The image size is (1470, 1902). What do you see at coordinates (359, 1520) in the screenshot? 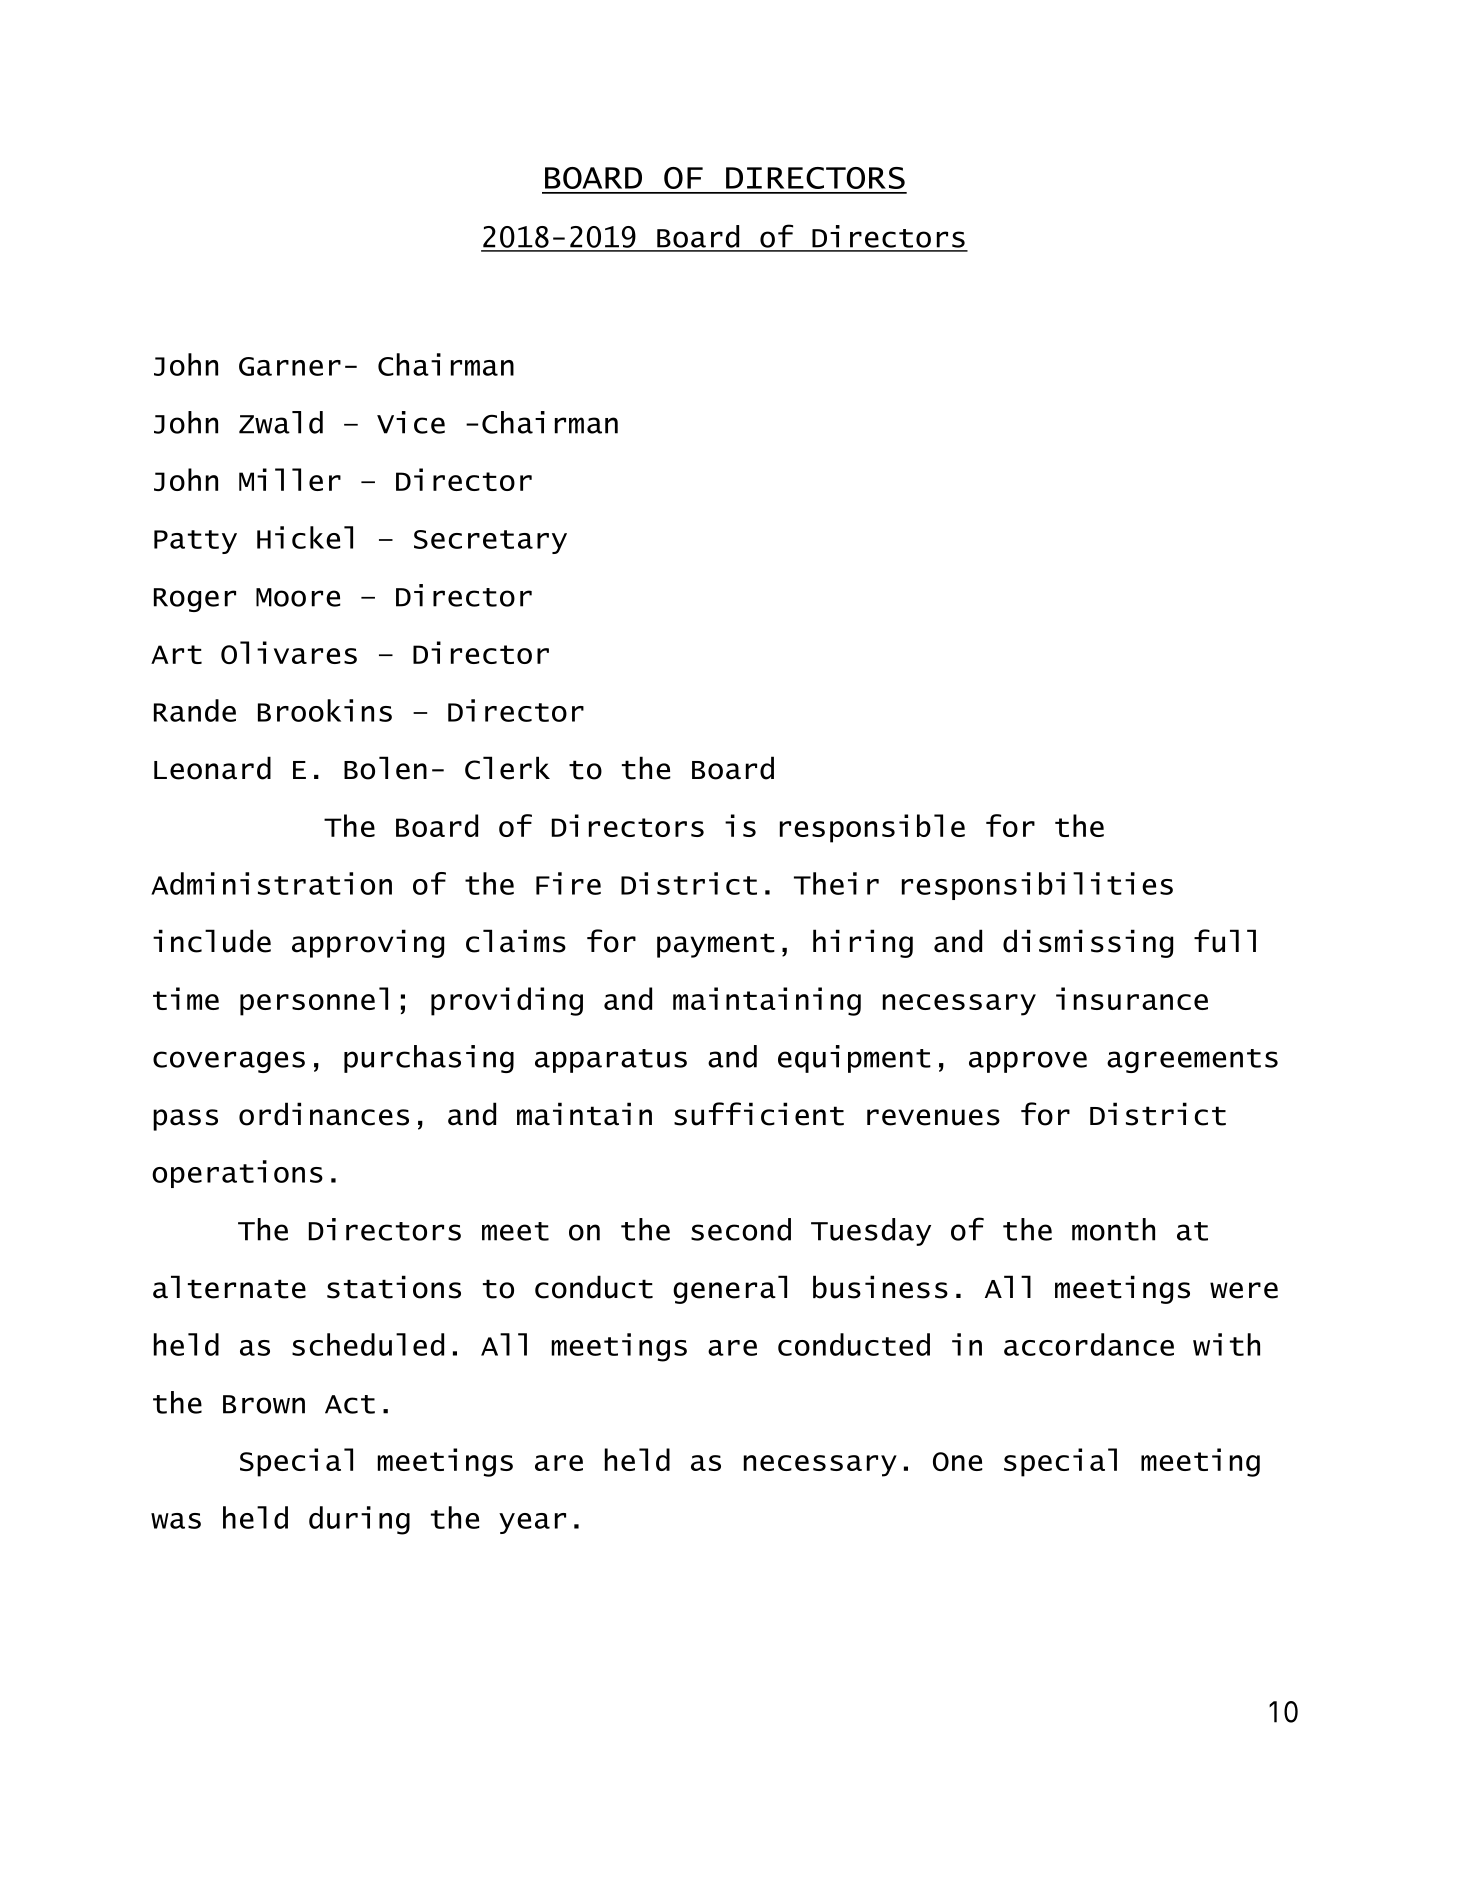
I see `during` at bounding box center [359, 1520].
